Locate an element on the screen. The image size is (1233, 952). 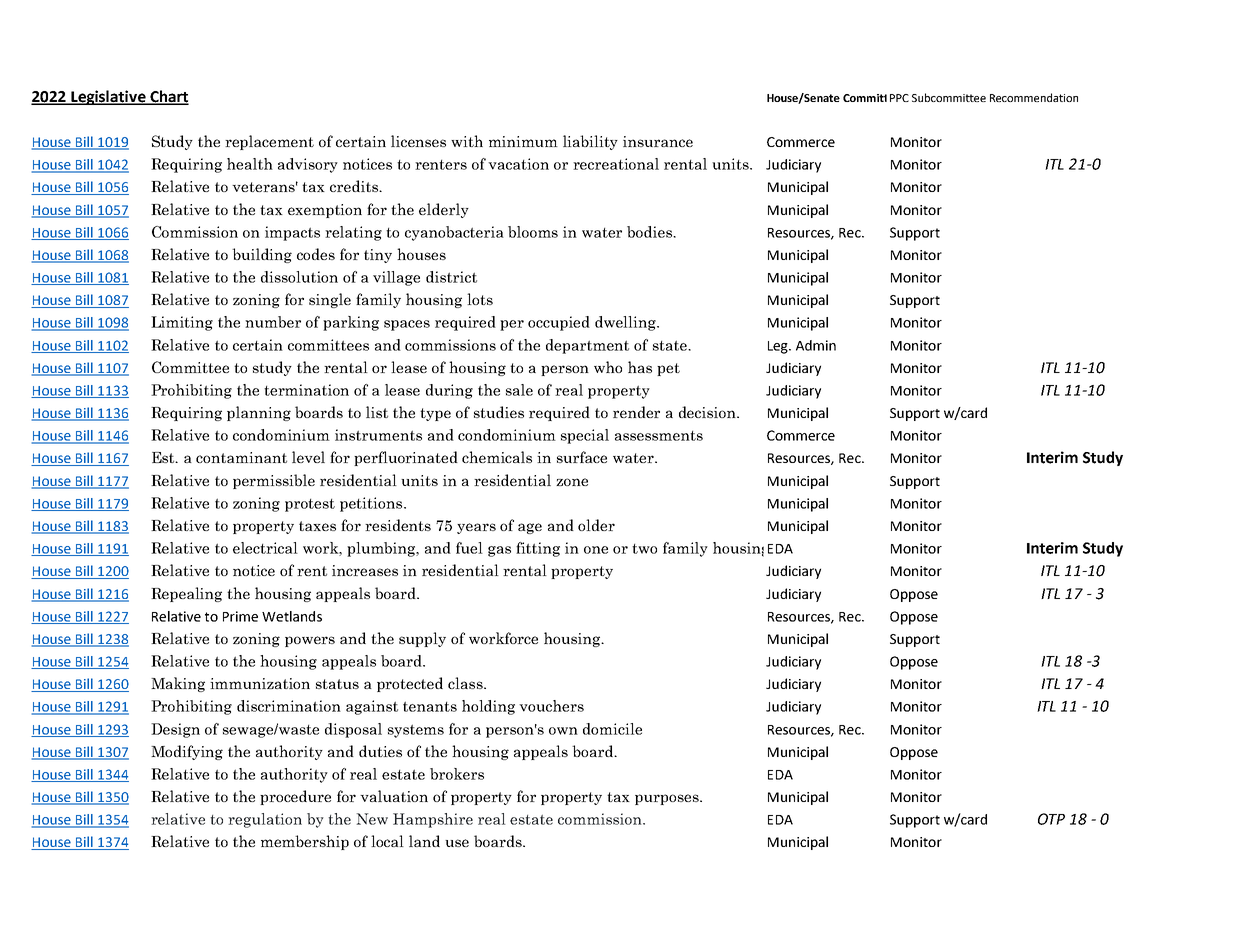
purposes is located at coordinates (668, 799).
